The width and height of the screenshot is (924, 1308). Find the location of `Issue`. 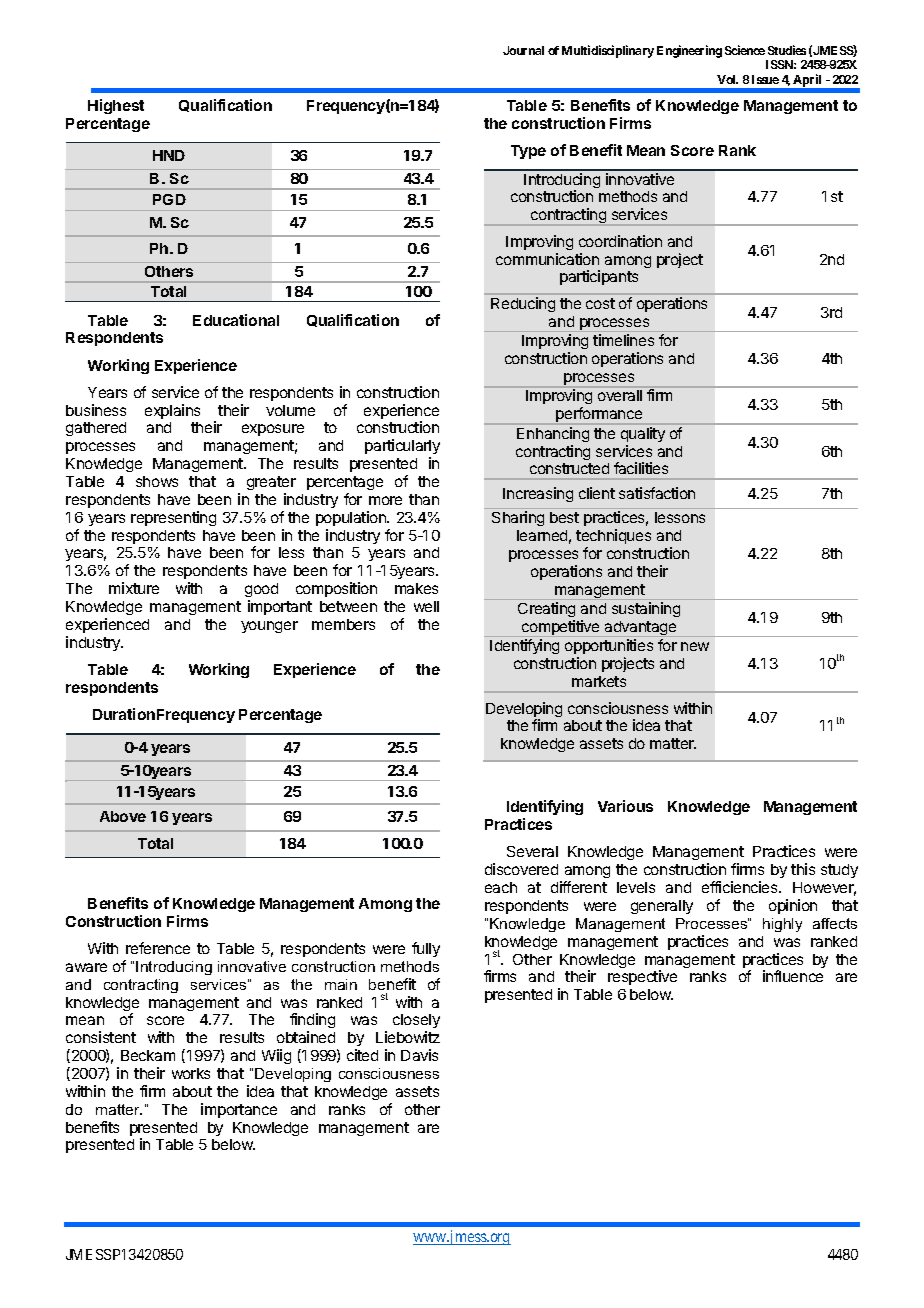

Issue is located at coordinates (765, 79).
